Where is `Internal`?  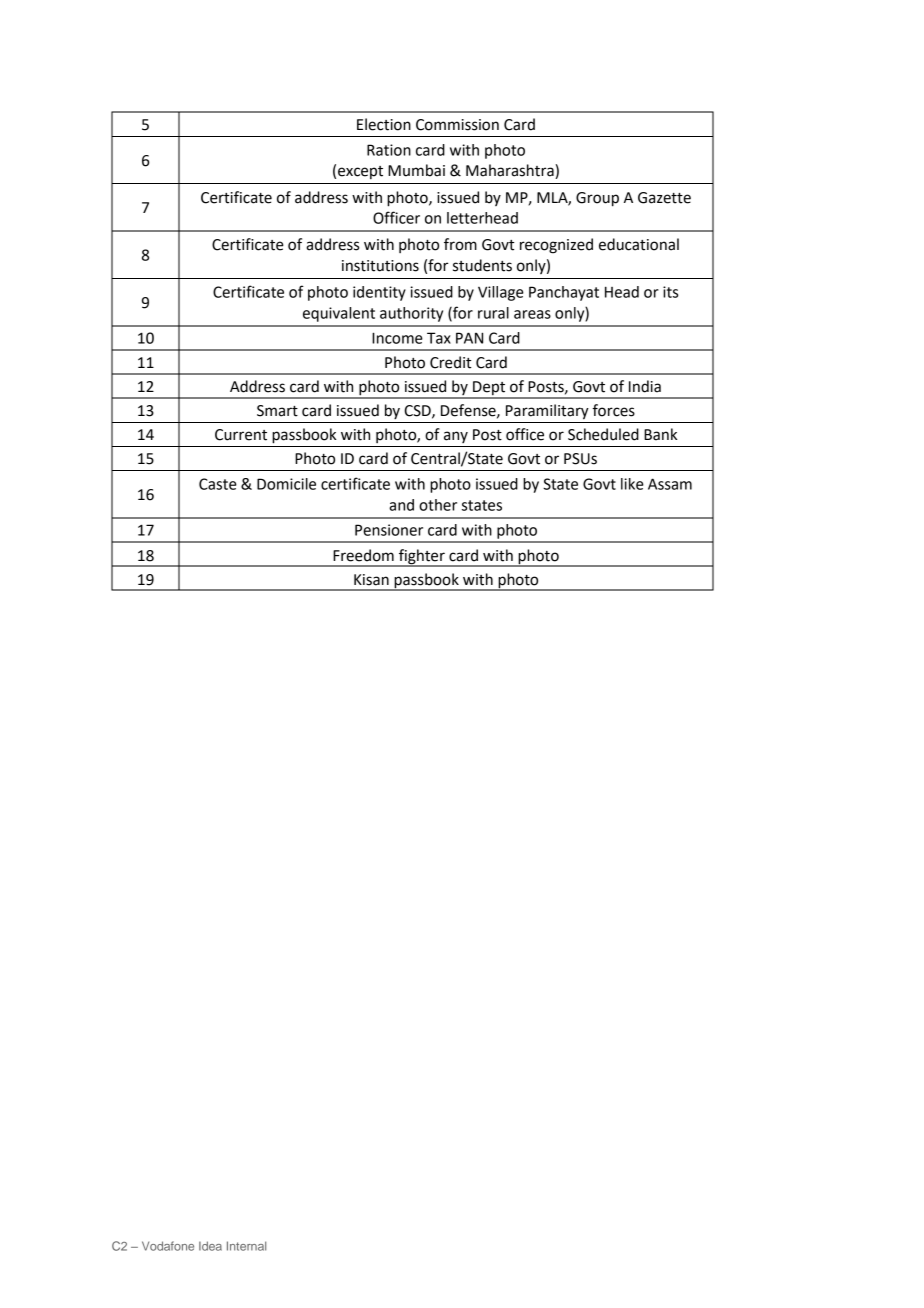 Internal is located at coordinates (246, 1246).
